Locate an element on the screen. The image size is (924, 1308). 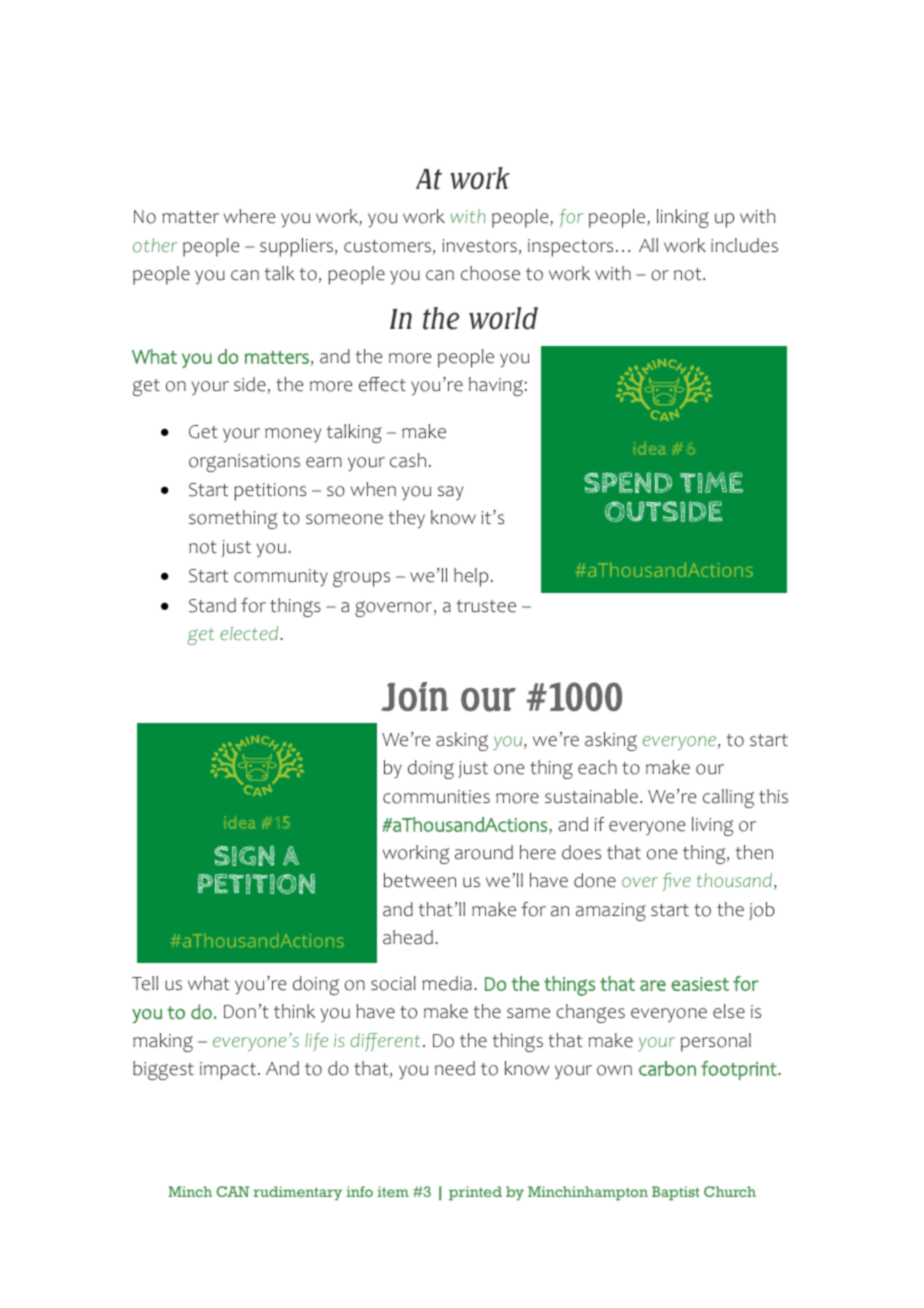
rudimentary is located at coordinates (297, 1193).
